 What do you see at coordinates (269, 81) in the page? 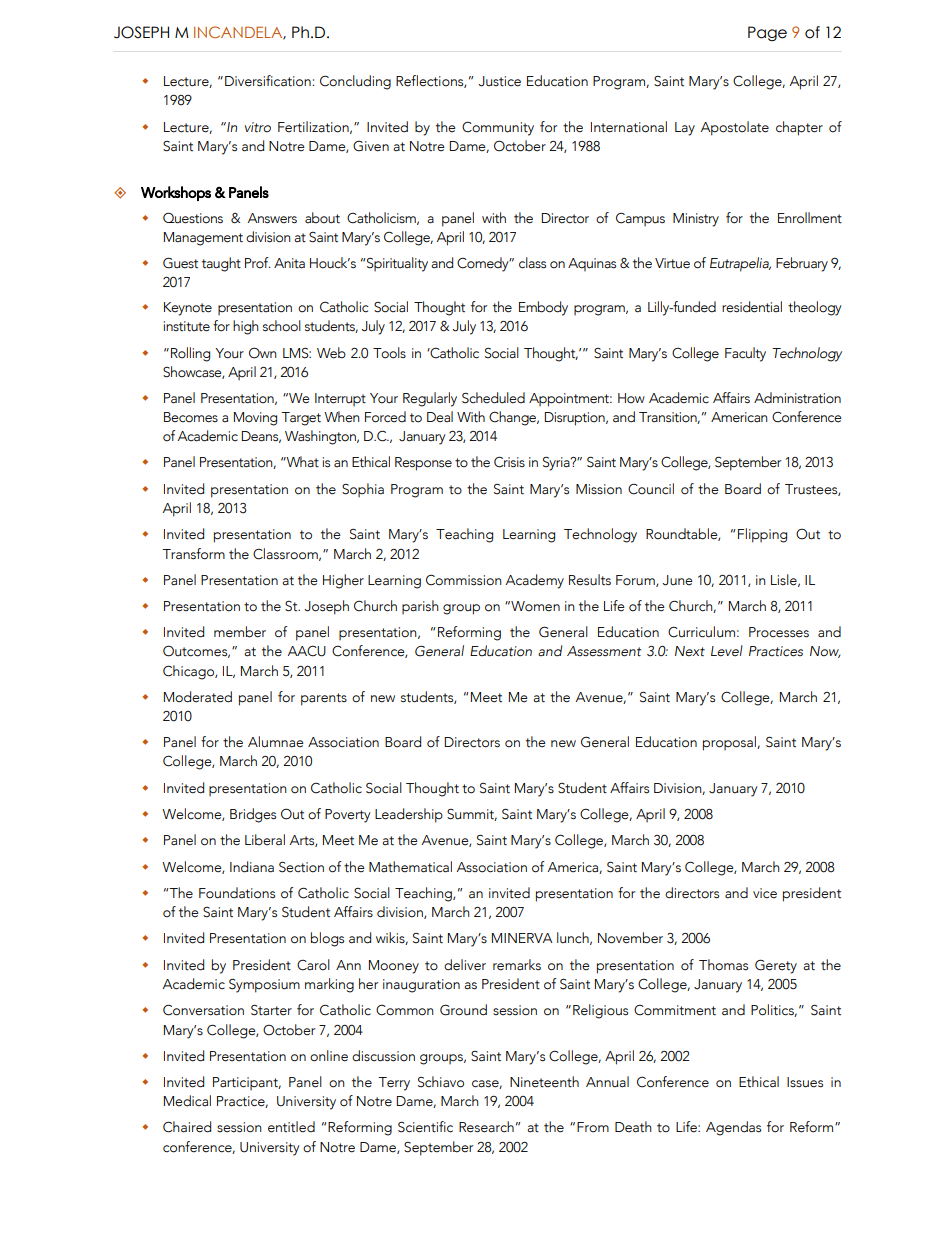
I see `Diversification` at bounding box center [269, 81].
